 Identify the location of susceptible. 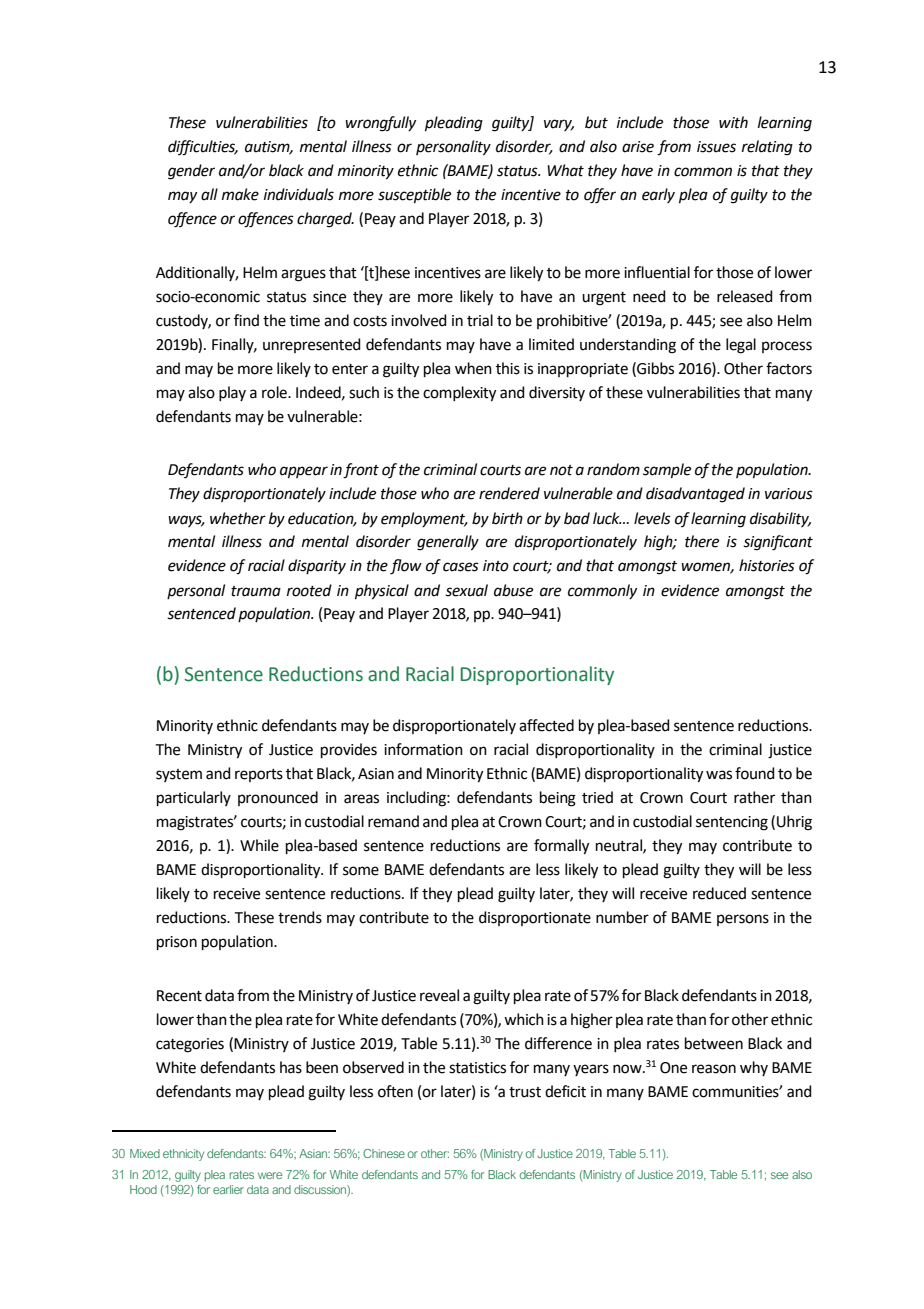
(414, 196).
